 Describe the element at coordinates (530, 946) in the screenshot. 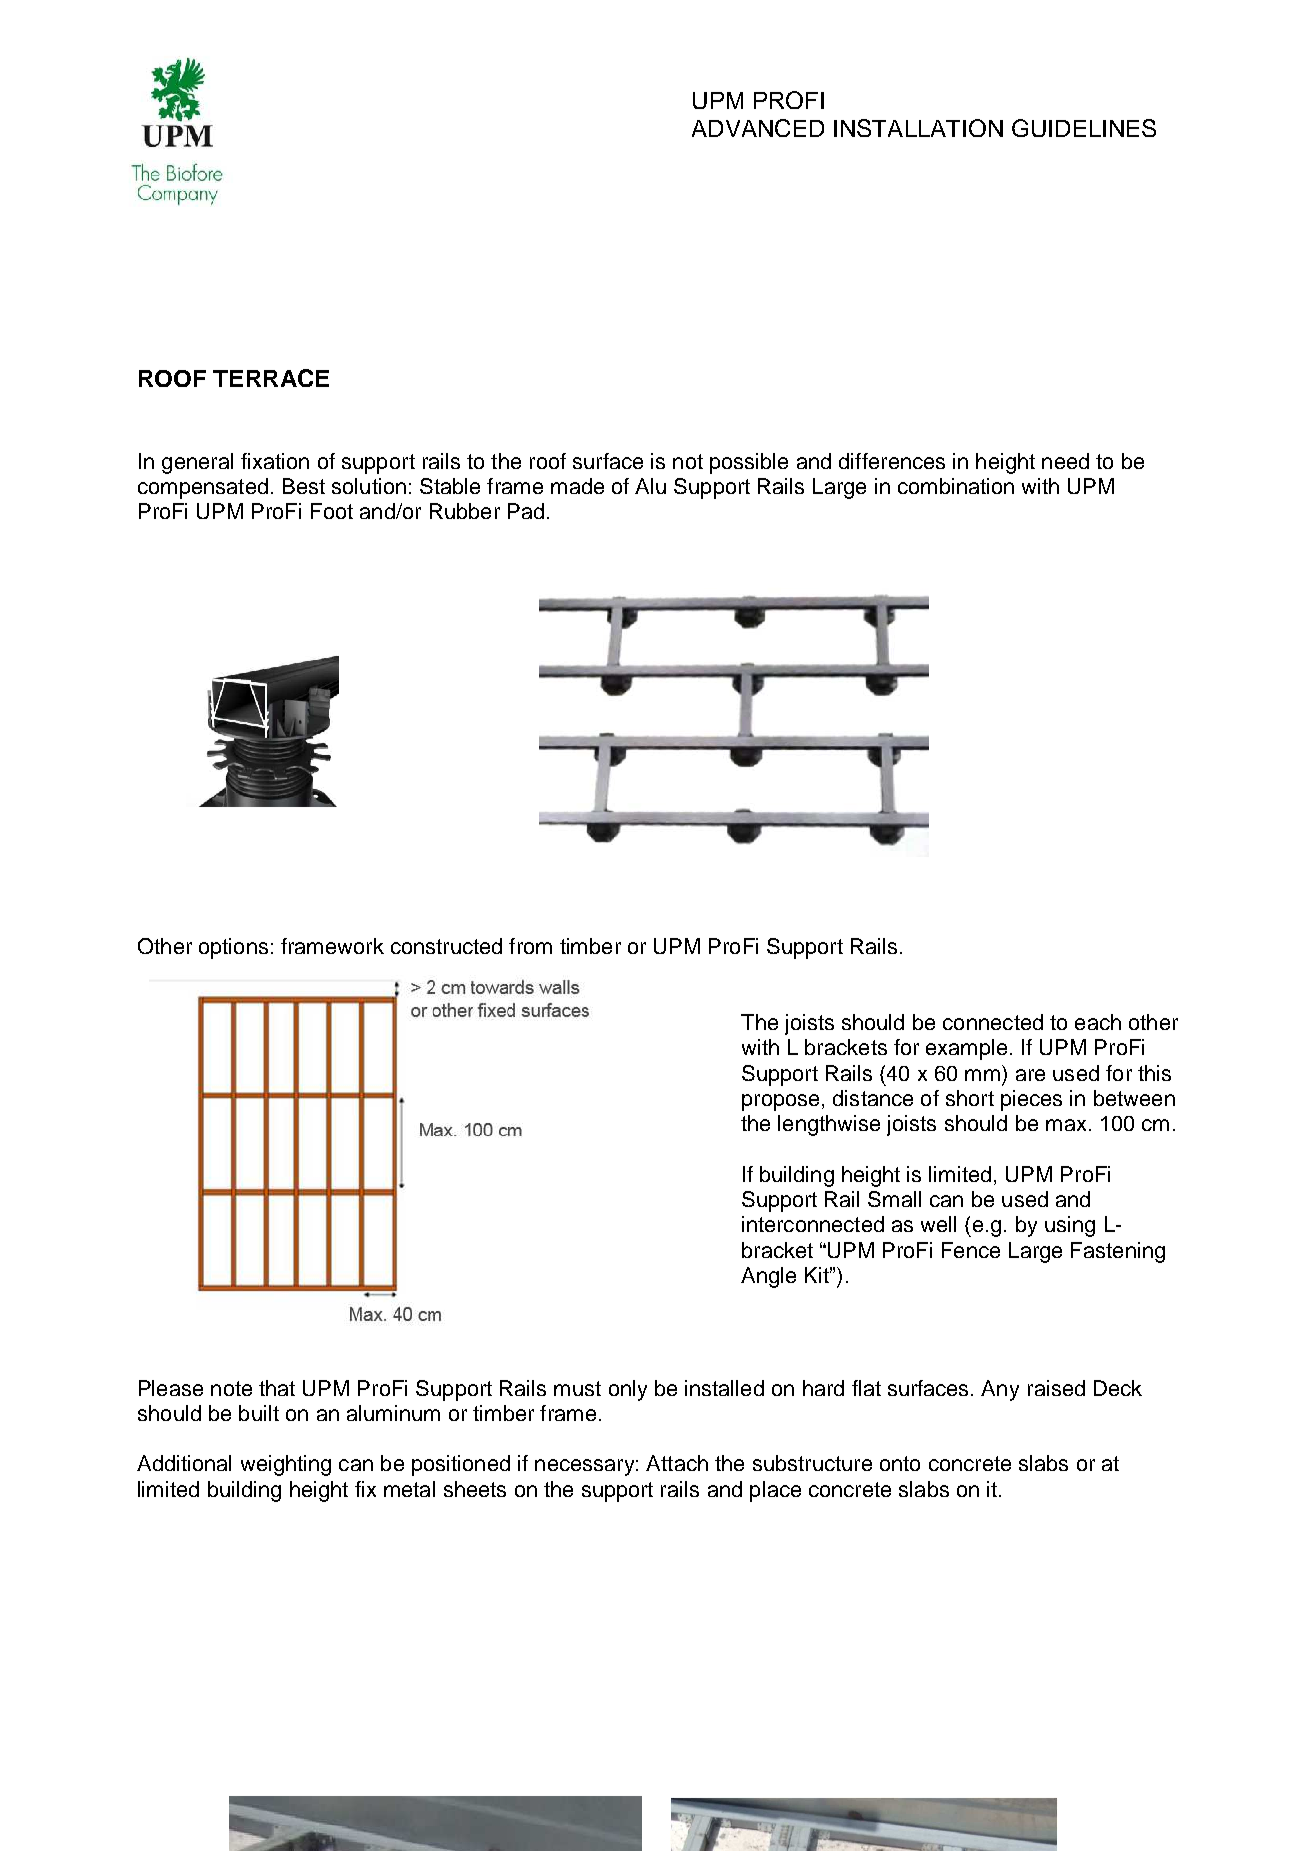

I see `from` at that location.
